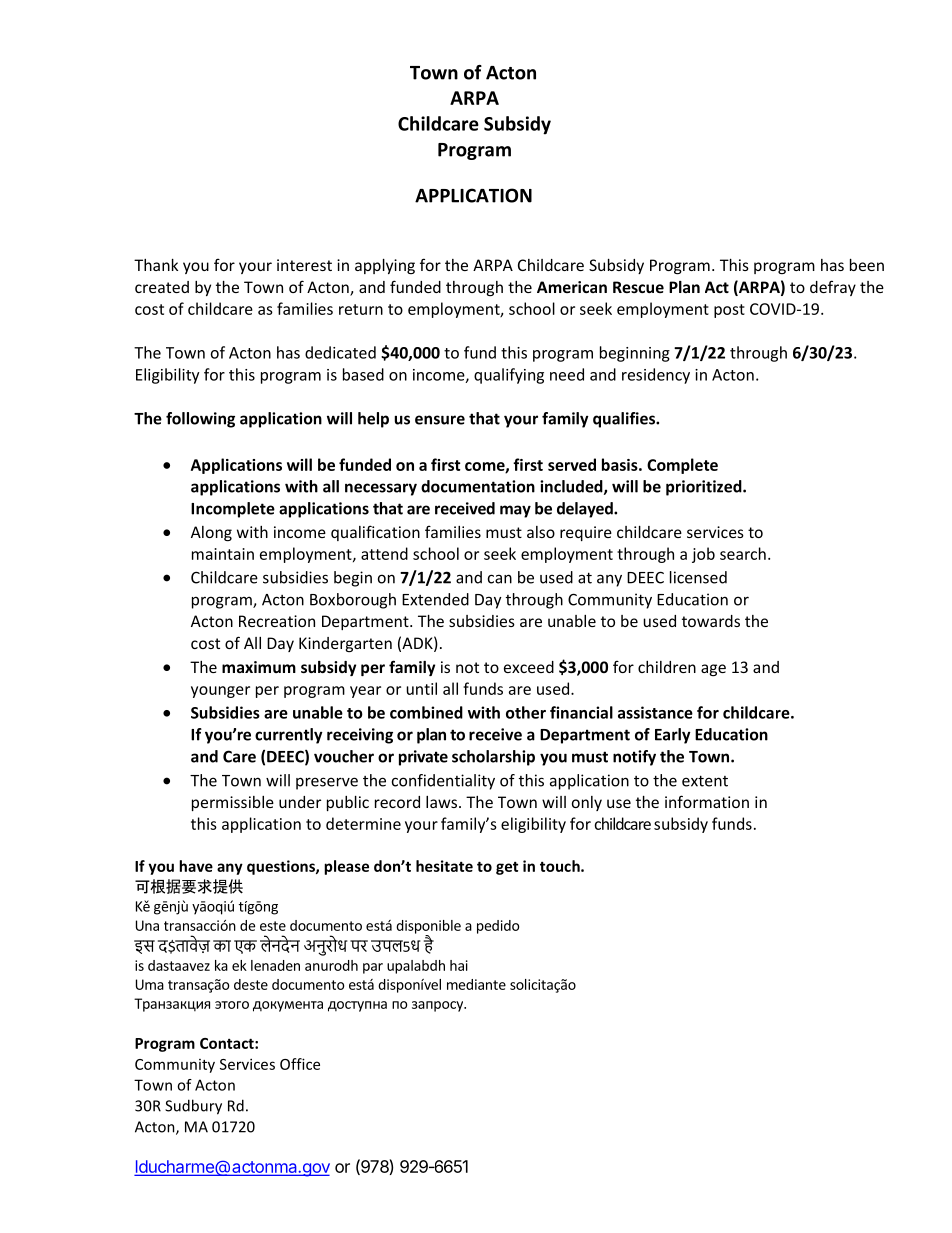 This image has width=952, height=1233. I want to click on hai, so click(459, 965).
